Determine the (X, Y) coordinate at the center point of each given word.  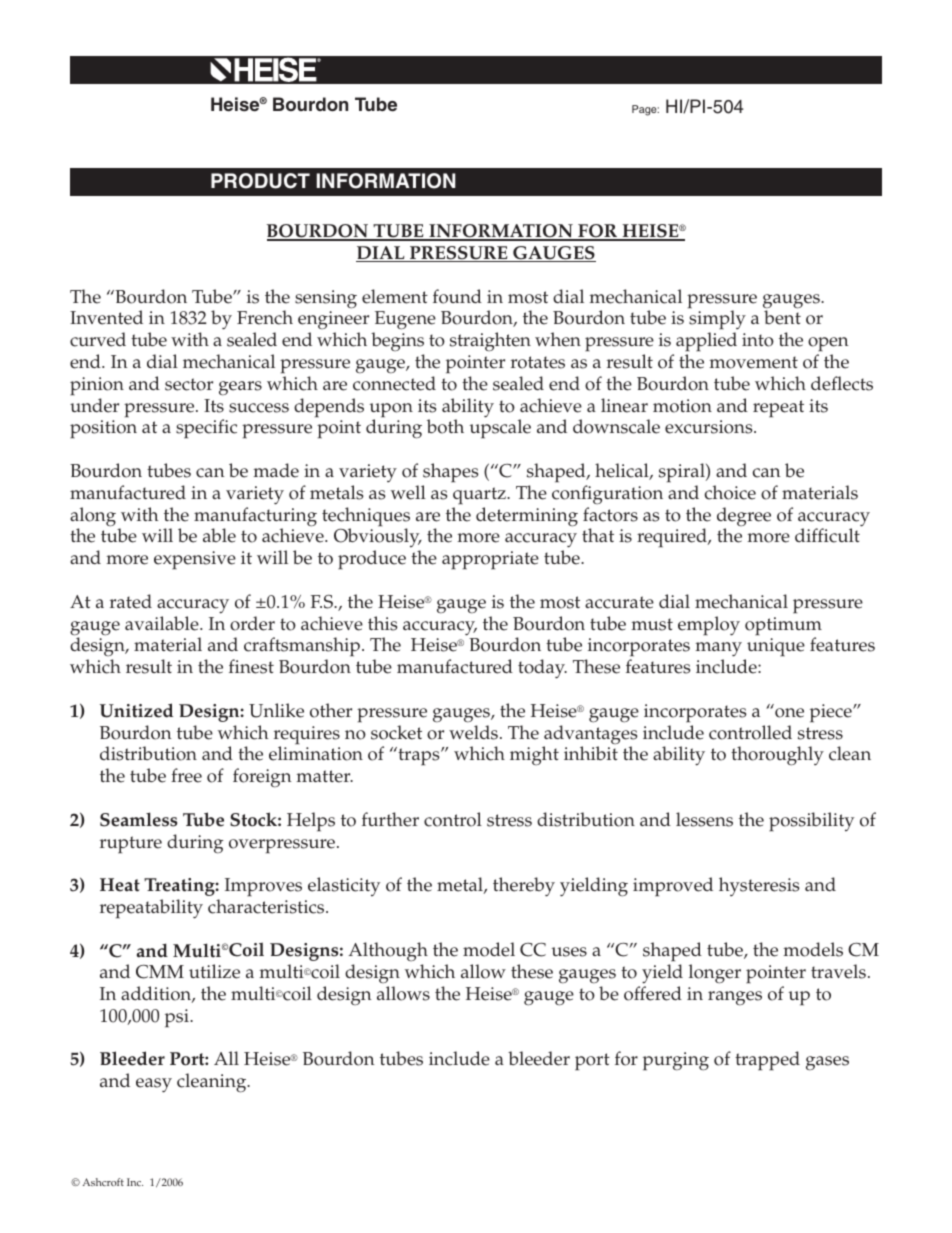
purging (676, 1061)
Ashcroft (103, 1182)
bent (782, 317)
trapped (767, 1061)
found (457, 296)
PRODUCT (260, 181)
